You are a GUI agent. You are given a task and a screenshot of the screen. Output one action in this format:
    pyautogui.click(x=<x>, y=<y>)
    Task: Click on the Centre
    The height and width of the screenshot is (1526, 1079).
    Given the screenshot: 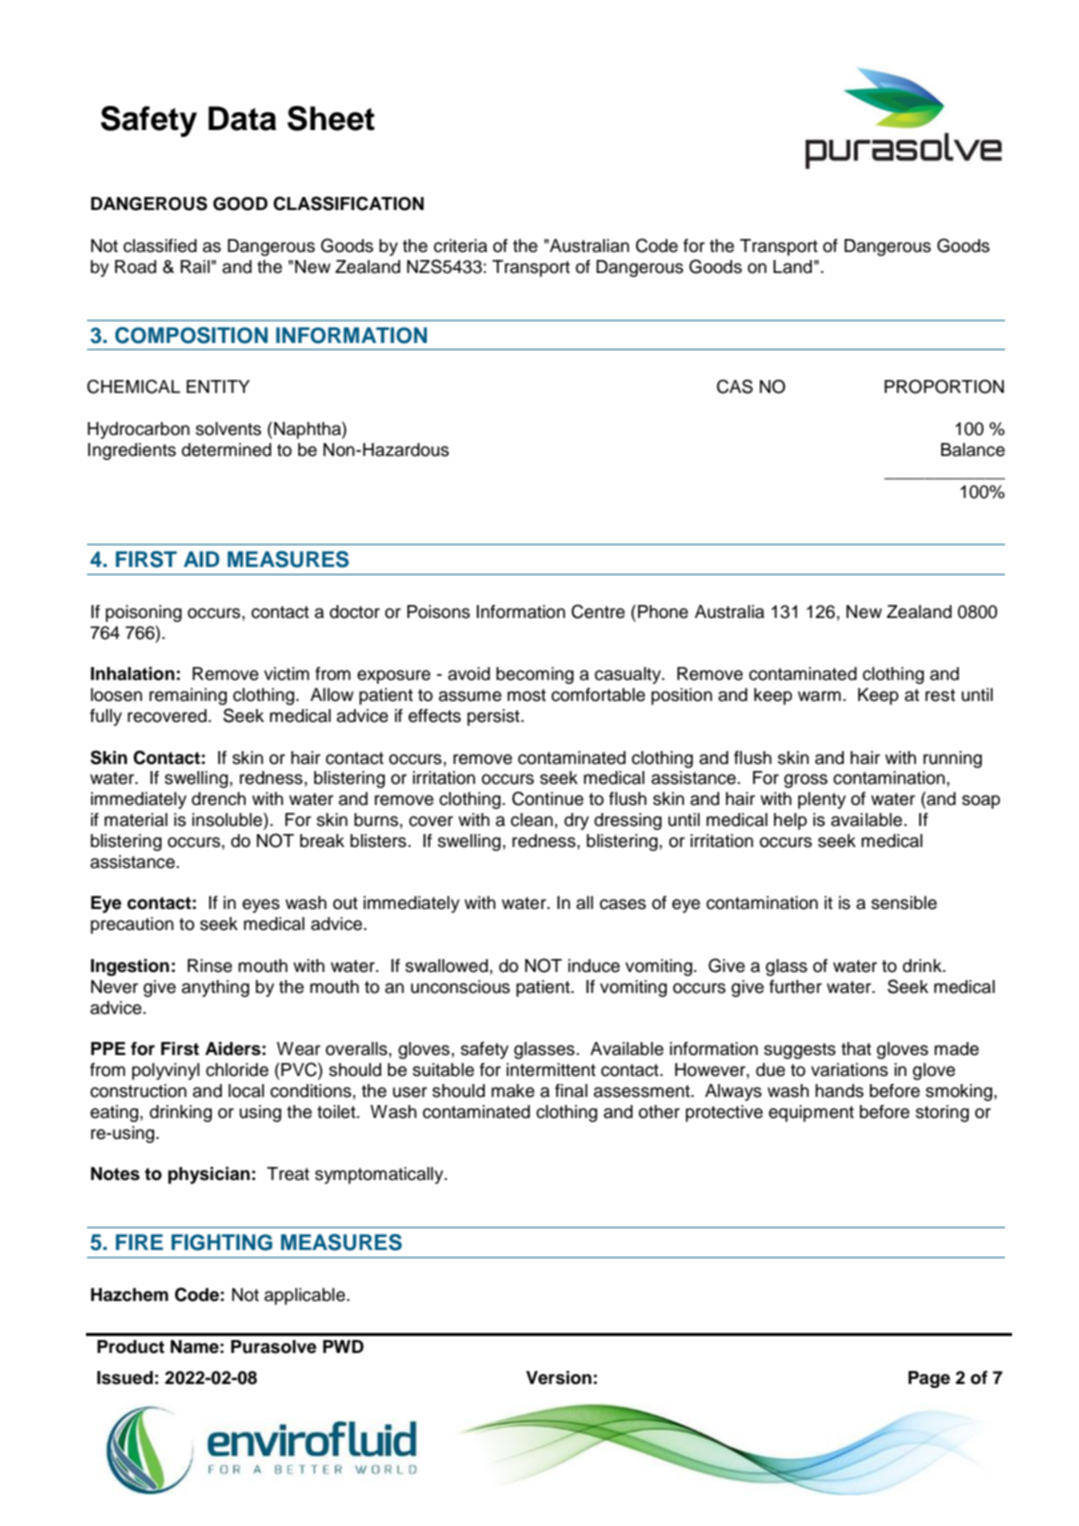 What is the action you would take?
    pyautogui.click(x=598, y=611)
